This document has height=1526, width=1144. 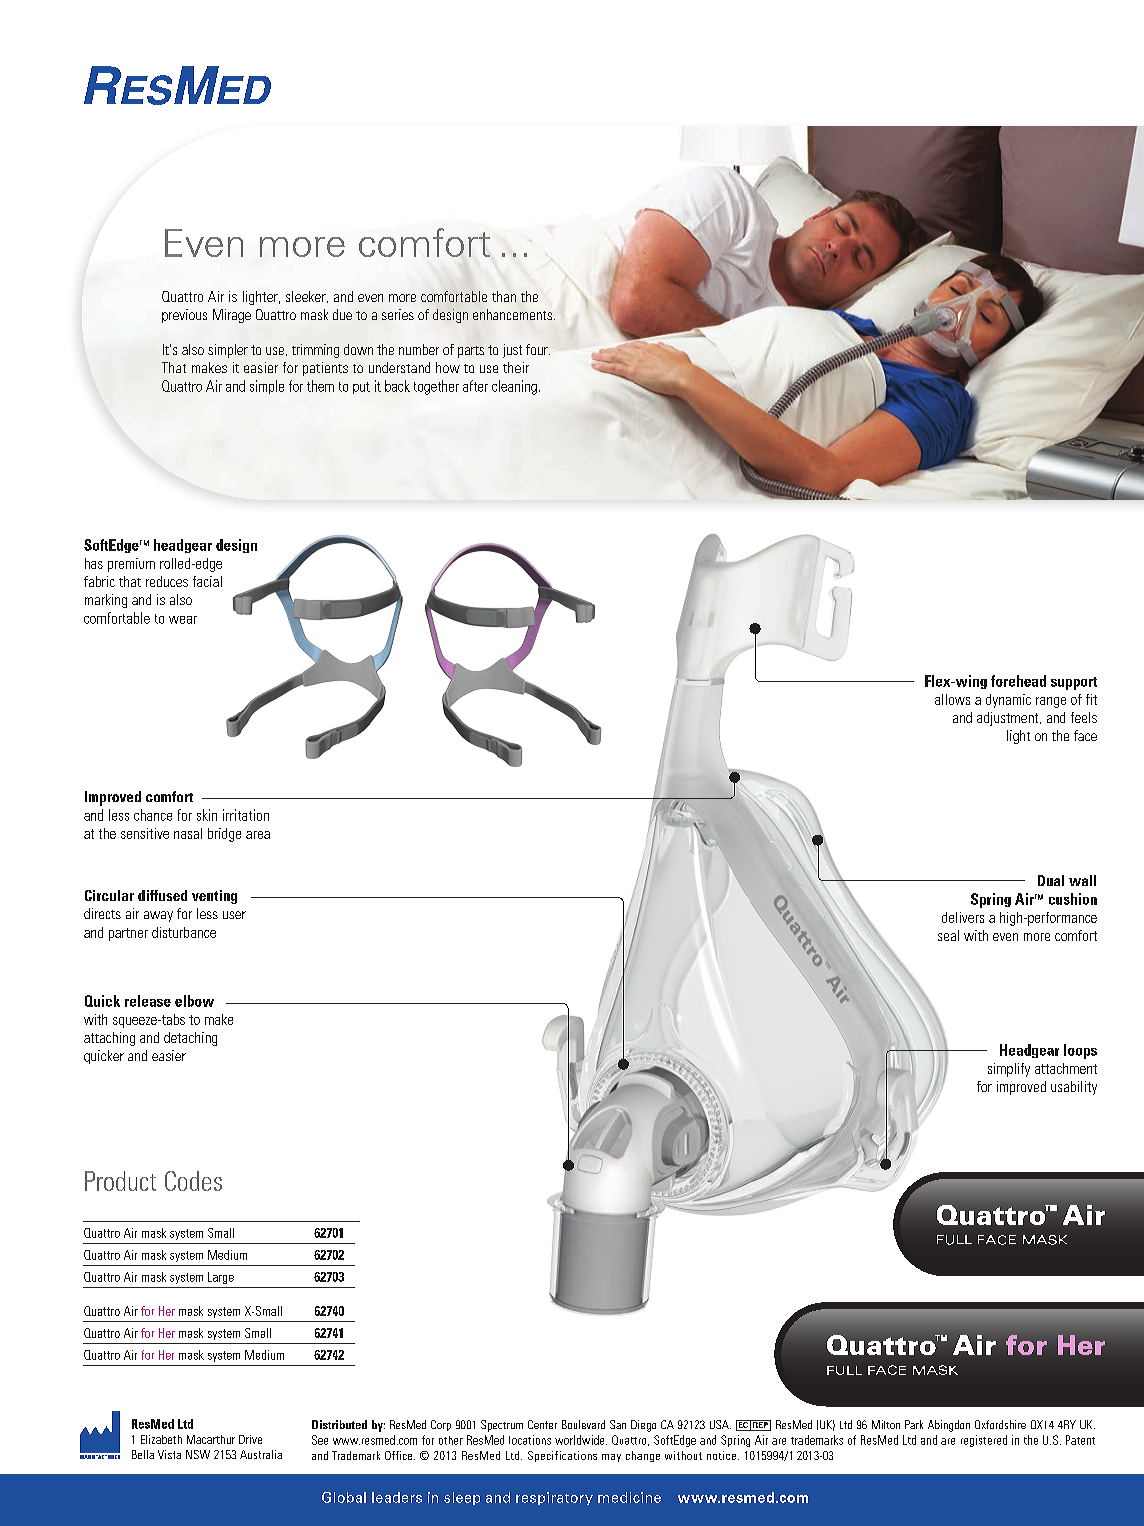 I want to click on area, so click(x=258, y=835).
